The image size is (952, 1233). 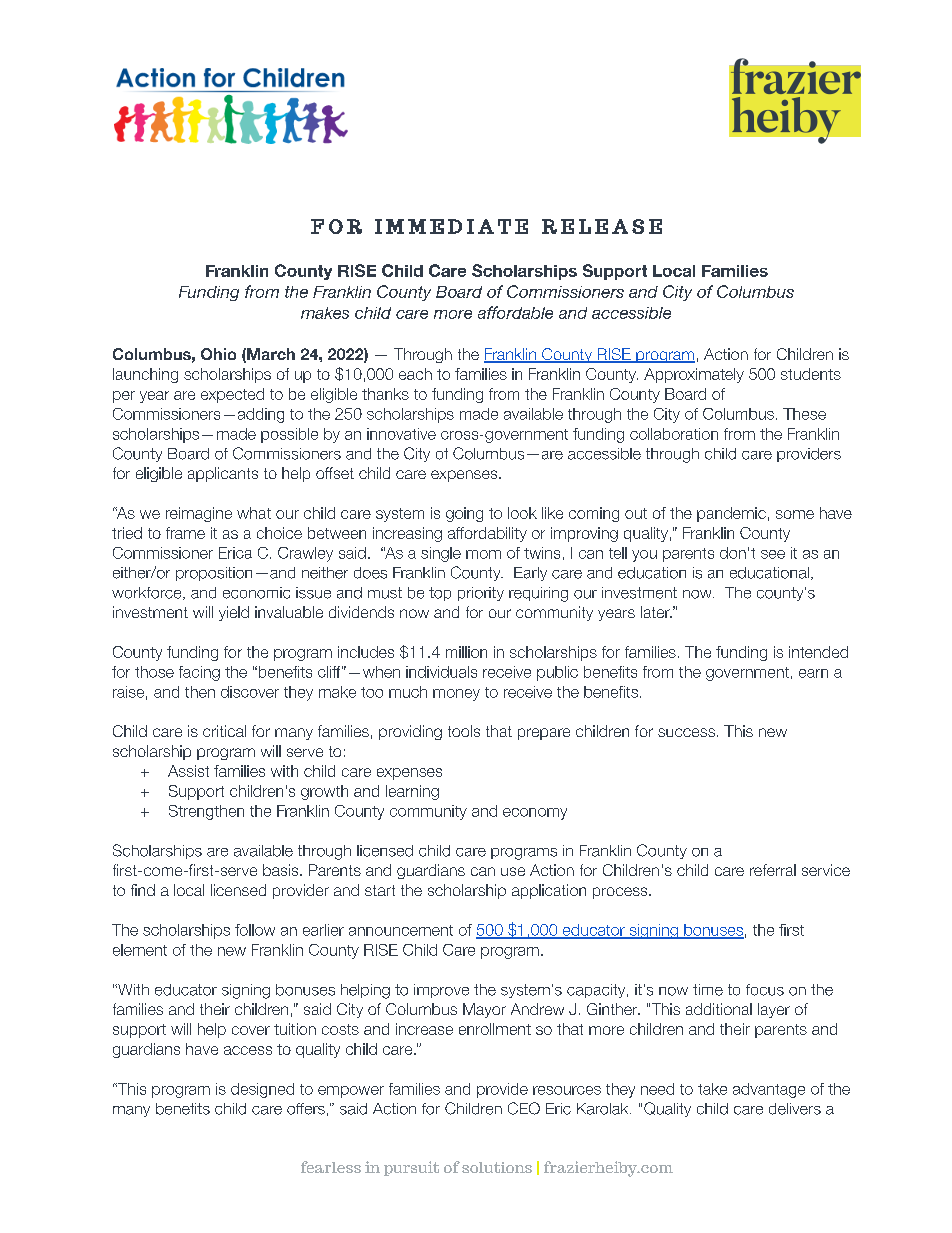 I want to click on solutions, so click(x=497, y=1167).
